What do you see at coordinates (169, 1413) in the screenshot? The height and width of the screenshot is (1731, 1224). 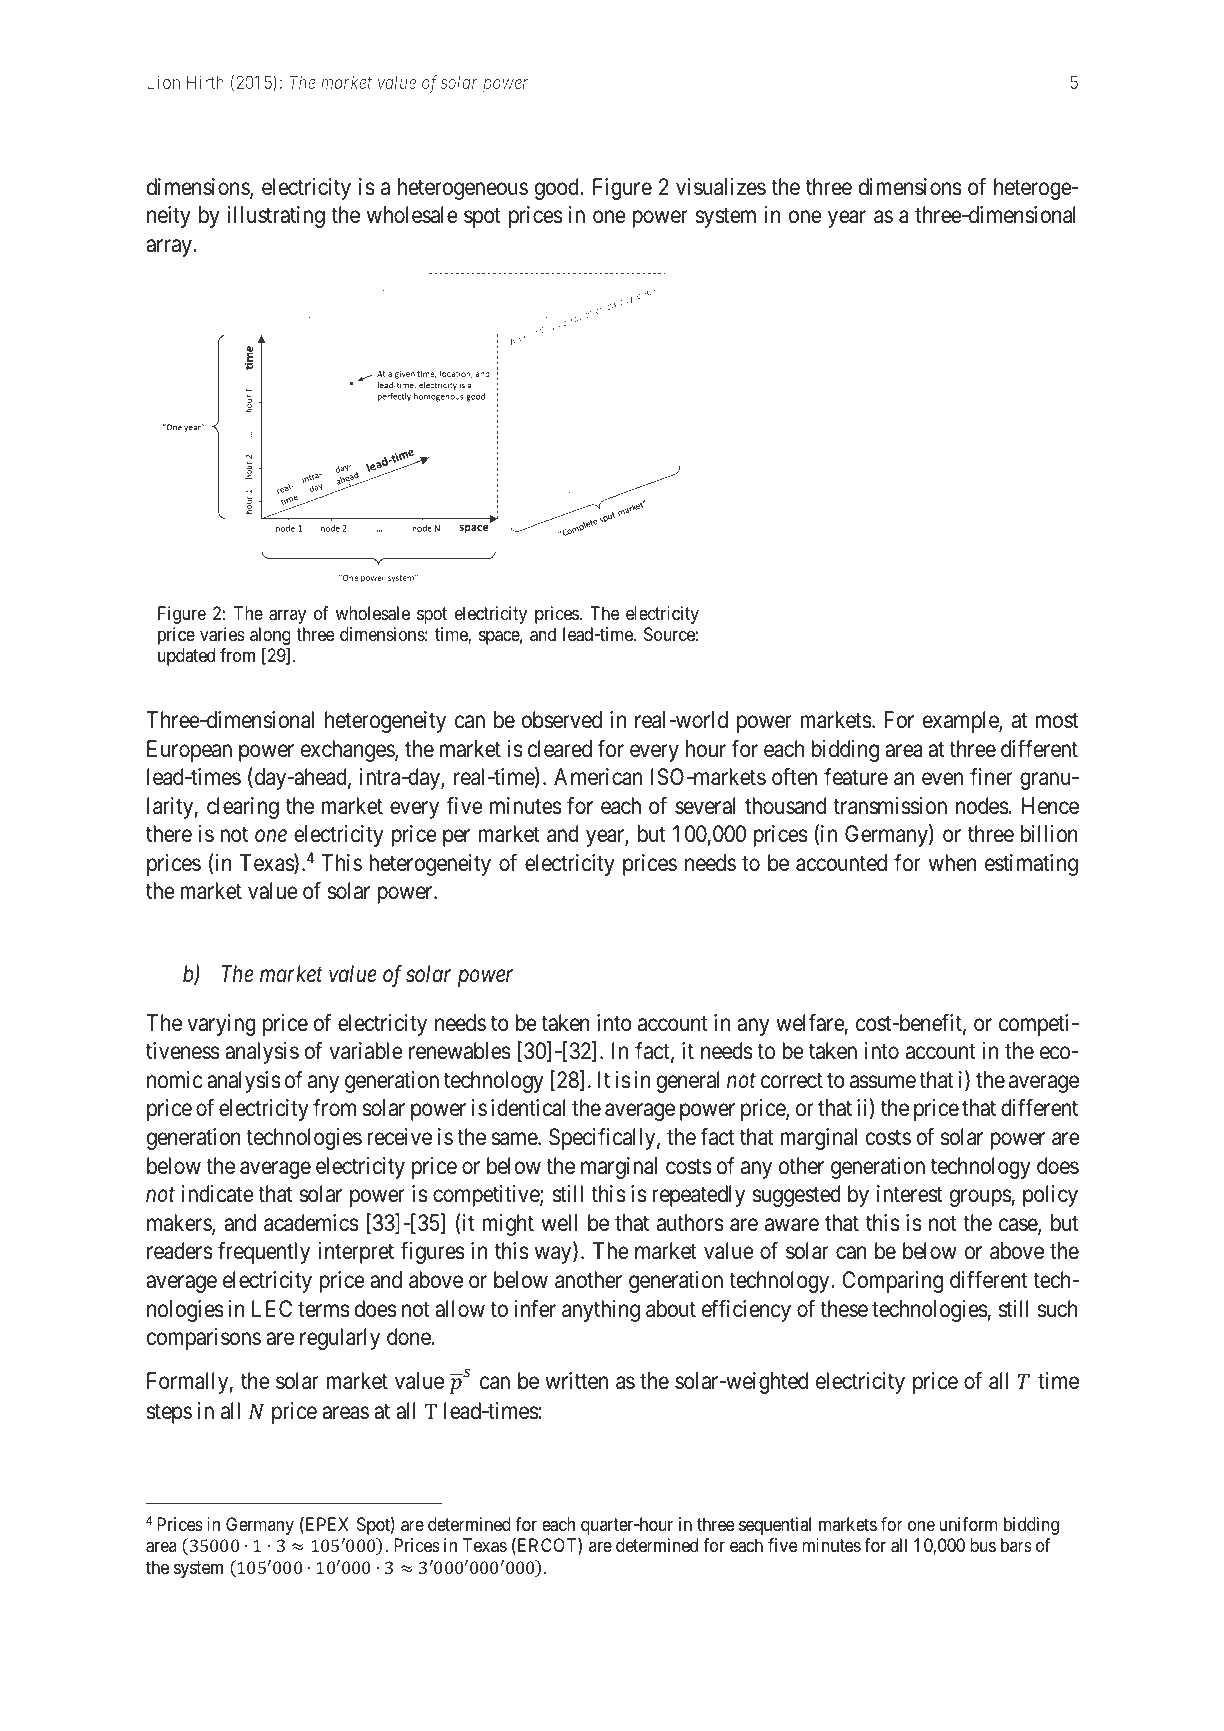 I see `steps` at bounding box center [169, 1413].
